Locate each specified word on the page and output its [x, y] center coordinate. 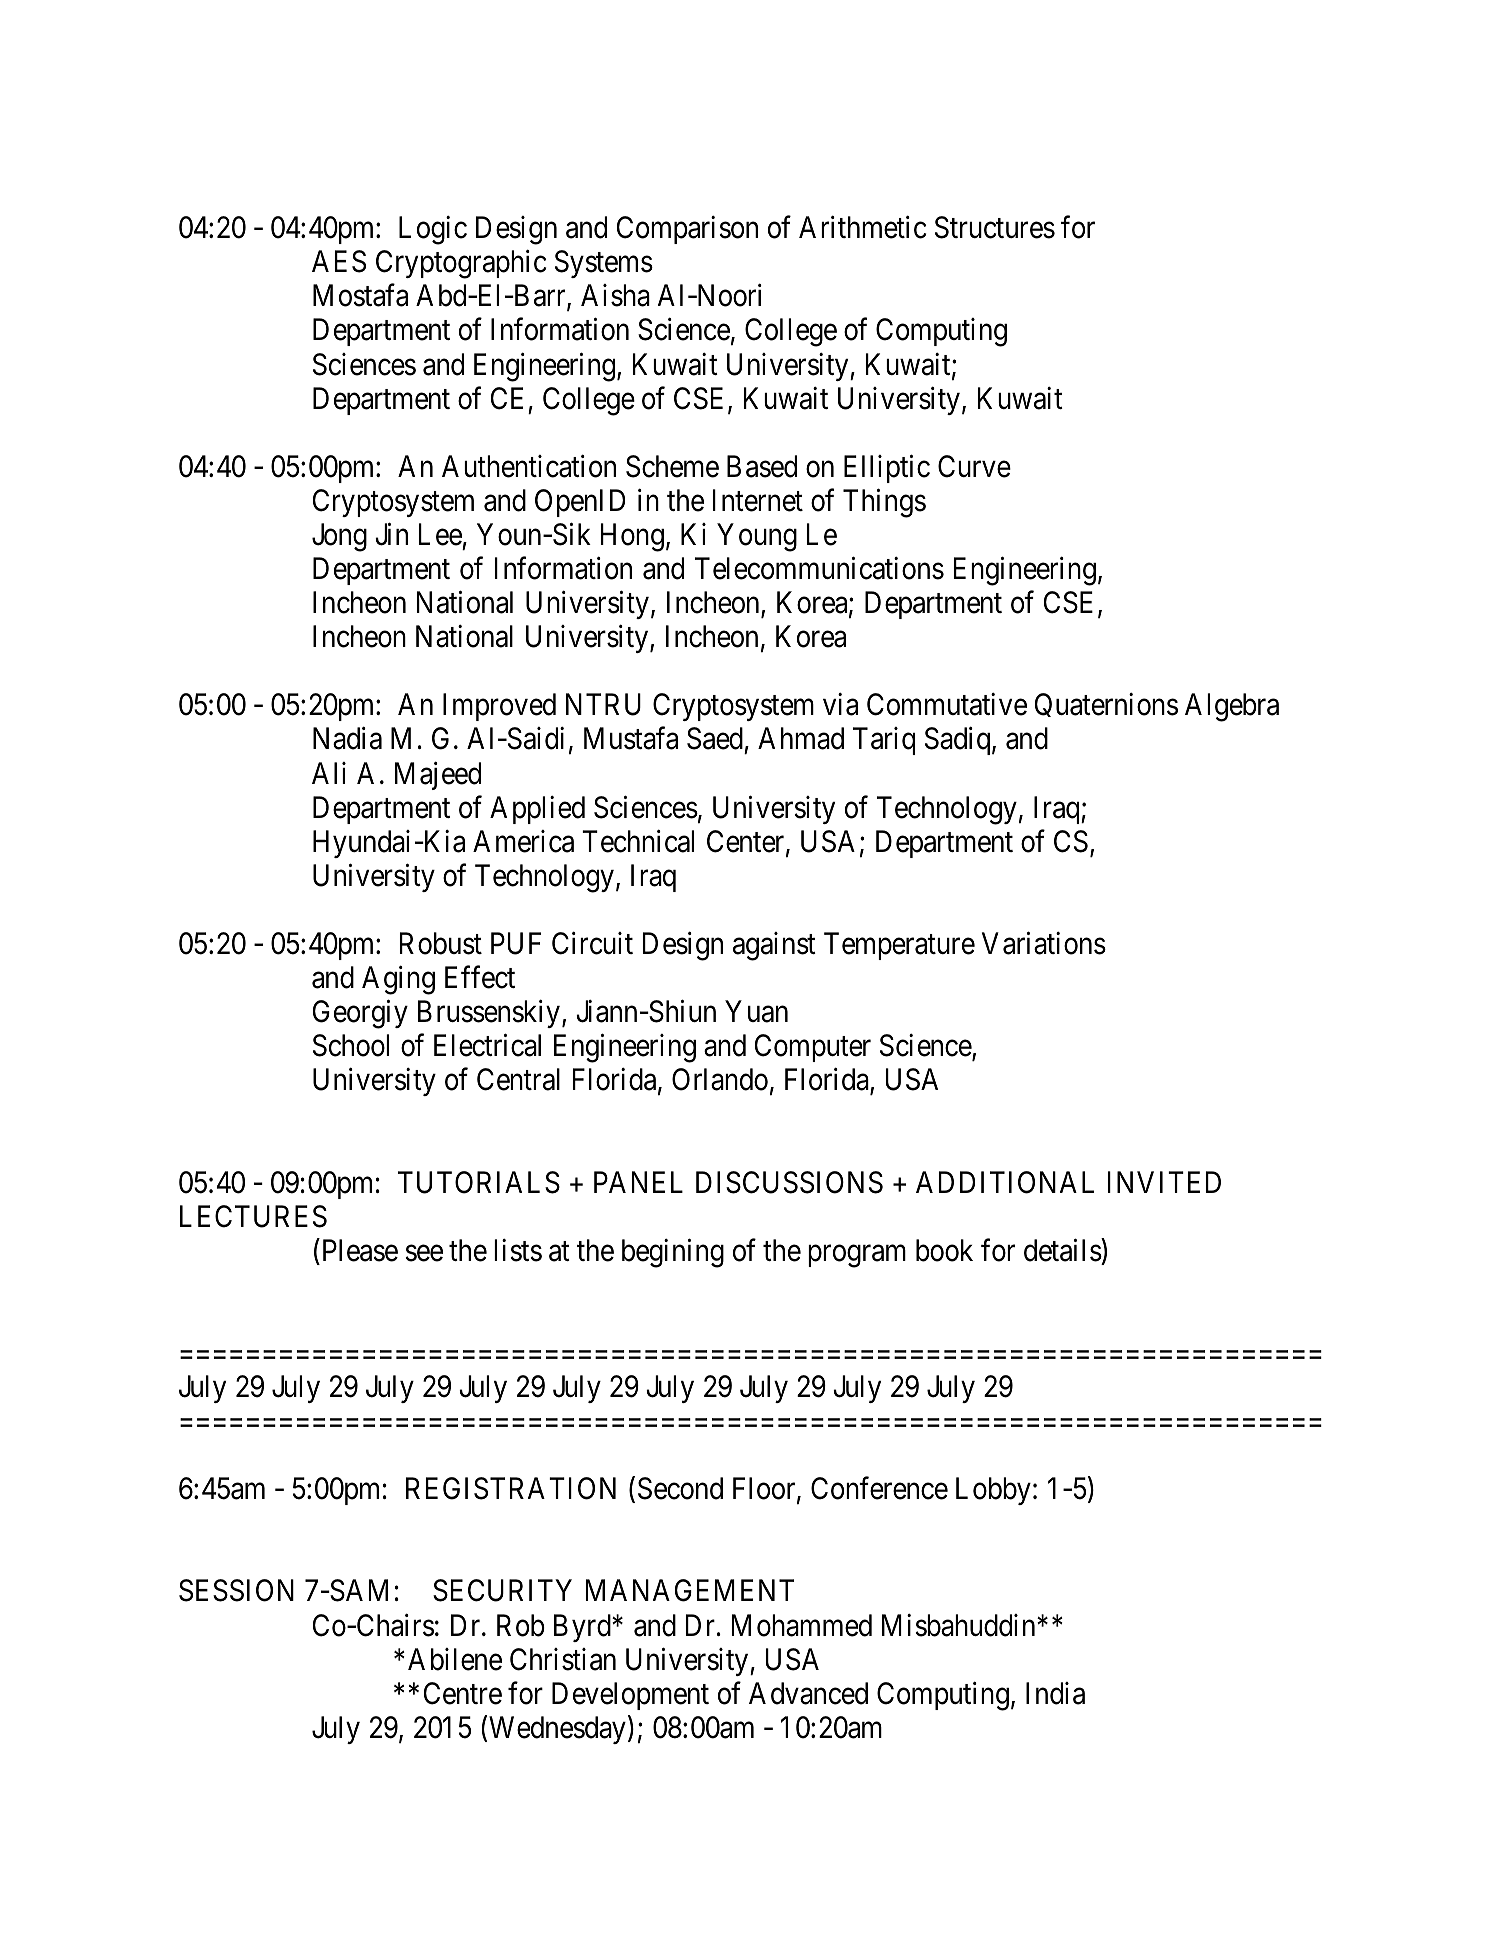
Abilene [455, 1659]
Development [630, 1696]
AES [339, 261]
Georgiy [360, 1014]
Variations [1044, 943]
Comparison [687, 230]
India [1055, 1693]
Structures [995, 227]
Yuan [756, 1012]
